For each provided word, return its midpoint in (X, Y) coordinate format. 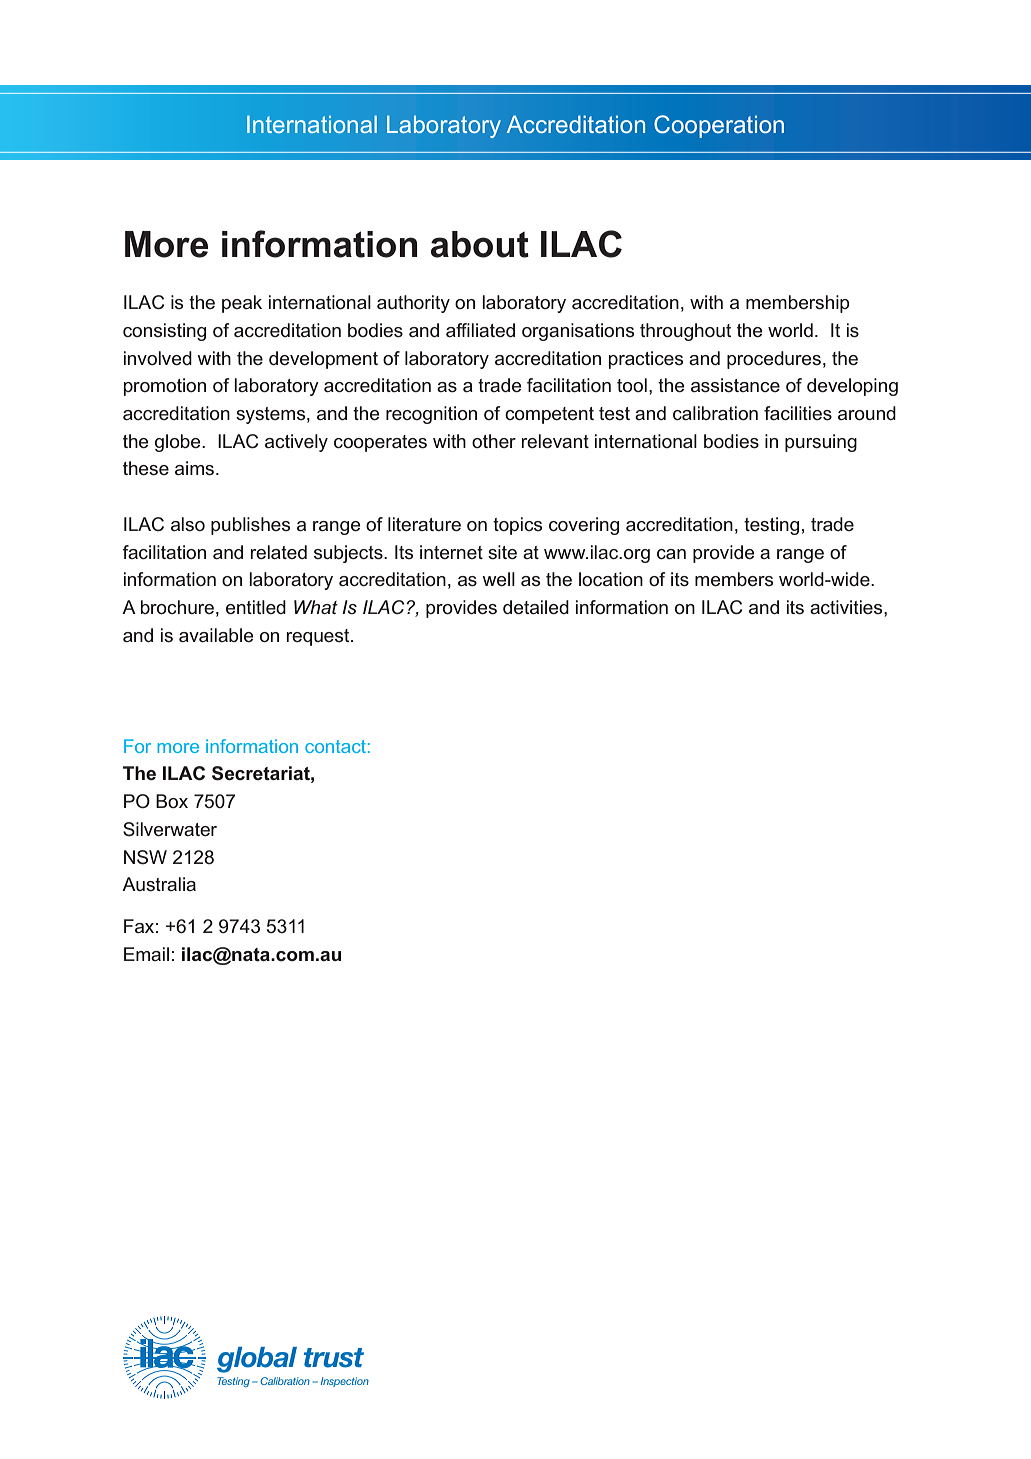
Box (172, 801)
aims (196, 468)
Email (146, 954)
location (611, 579)
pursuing (821, 443)
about (480, 244)
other (494, 441)
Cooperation (719, 126)
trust (334, 1358)
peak (242, 304)
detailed (536, 607)
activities (847, 607)
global (257, 1360)
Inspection (345, 1382)
